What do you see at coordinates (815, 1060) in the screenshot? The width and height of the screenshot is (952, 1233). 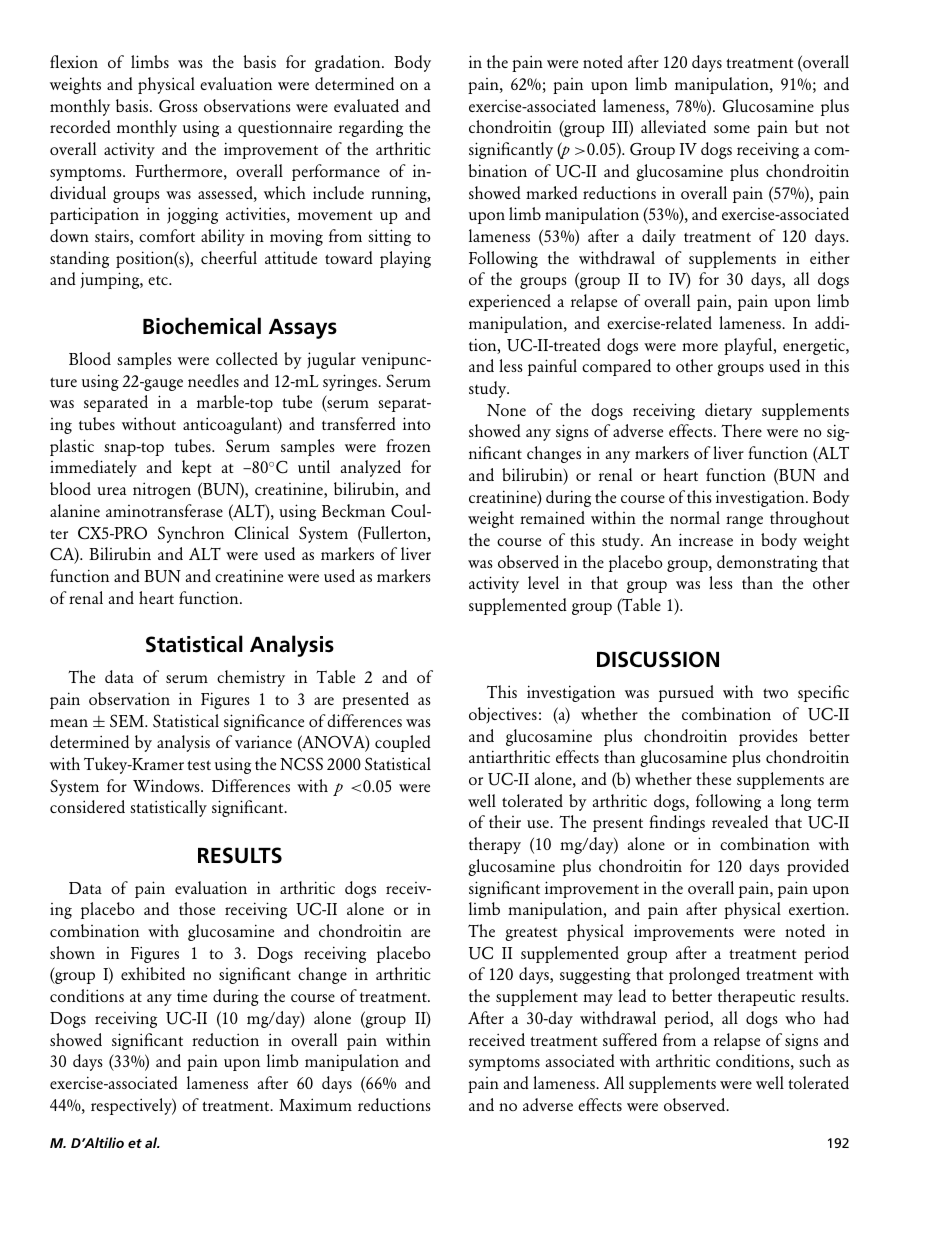 I see `such` at bounding box center [815, 1060].
